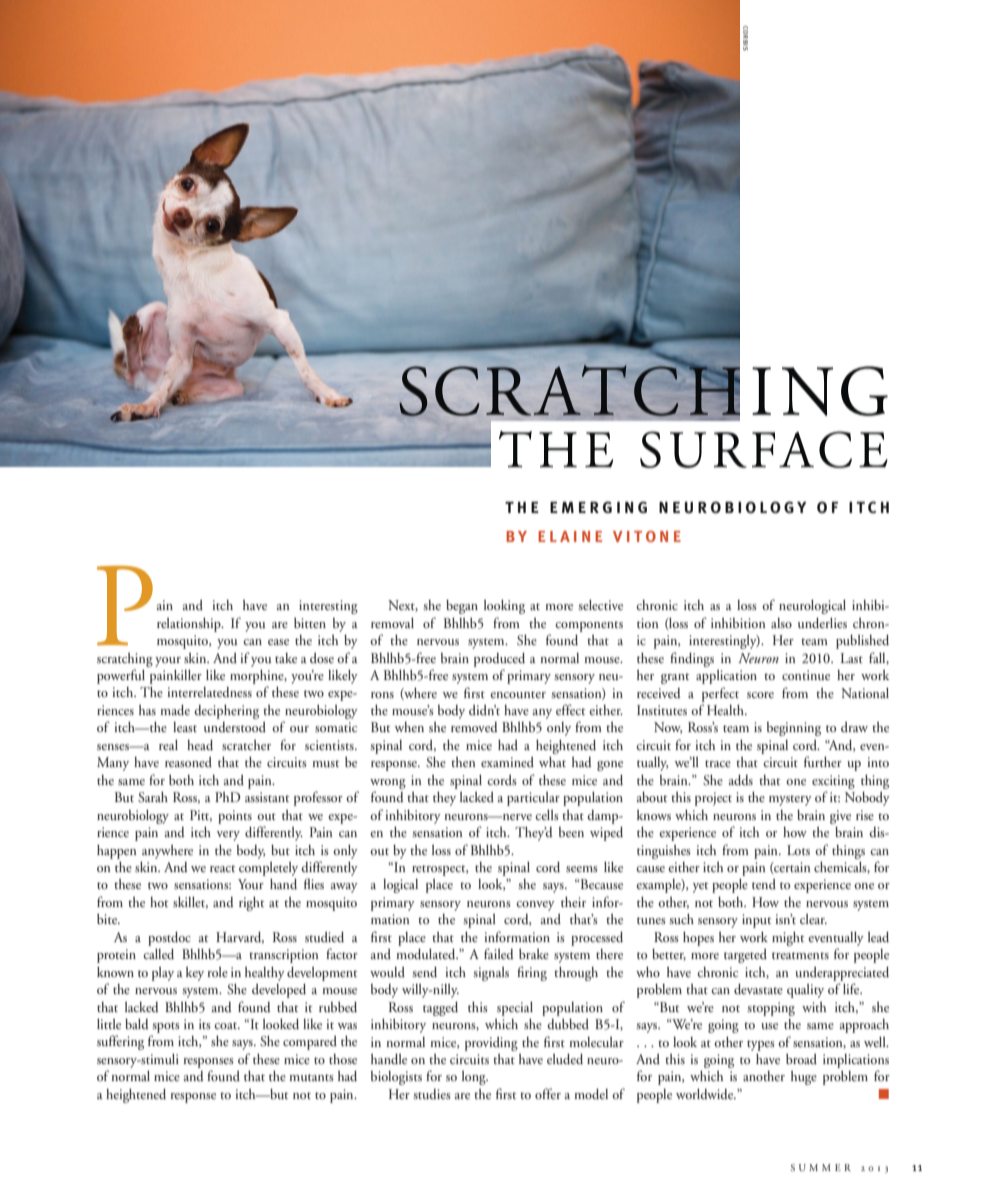 Image resolution: width=994 pixels, height=1204 pixels. Describe the element at coordinates (790, 800) in the image. I see `mystery` at that location.
